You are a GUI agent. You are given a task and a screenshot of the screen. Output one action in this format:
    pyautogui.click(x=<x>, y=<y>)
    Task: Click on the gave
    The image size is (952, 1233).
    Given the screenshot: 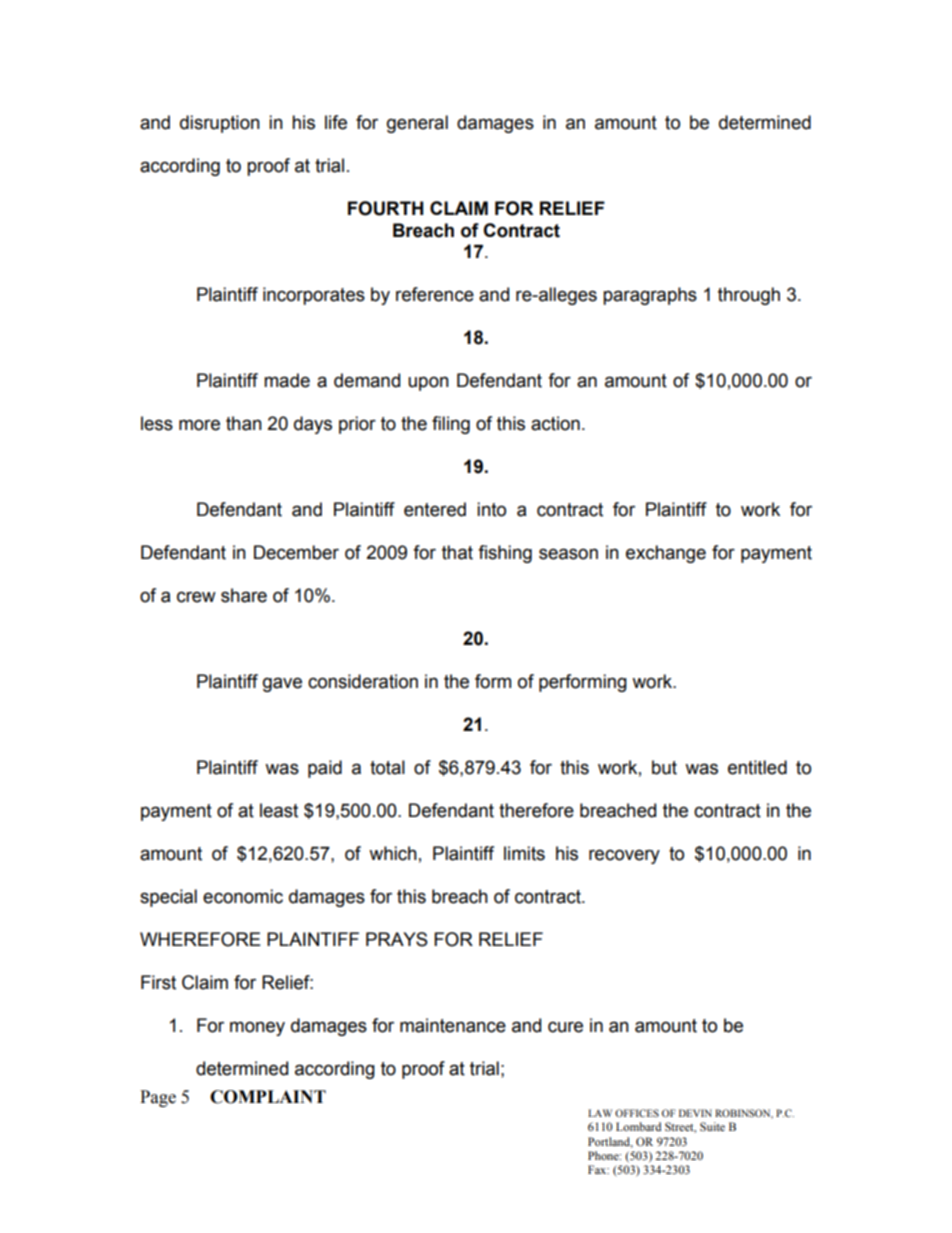 What is the action you would take?
    pyautogui.click(x=282, y=684)
